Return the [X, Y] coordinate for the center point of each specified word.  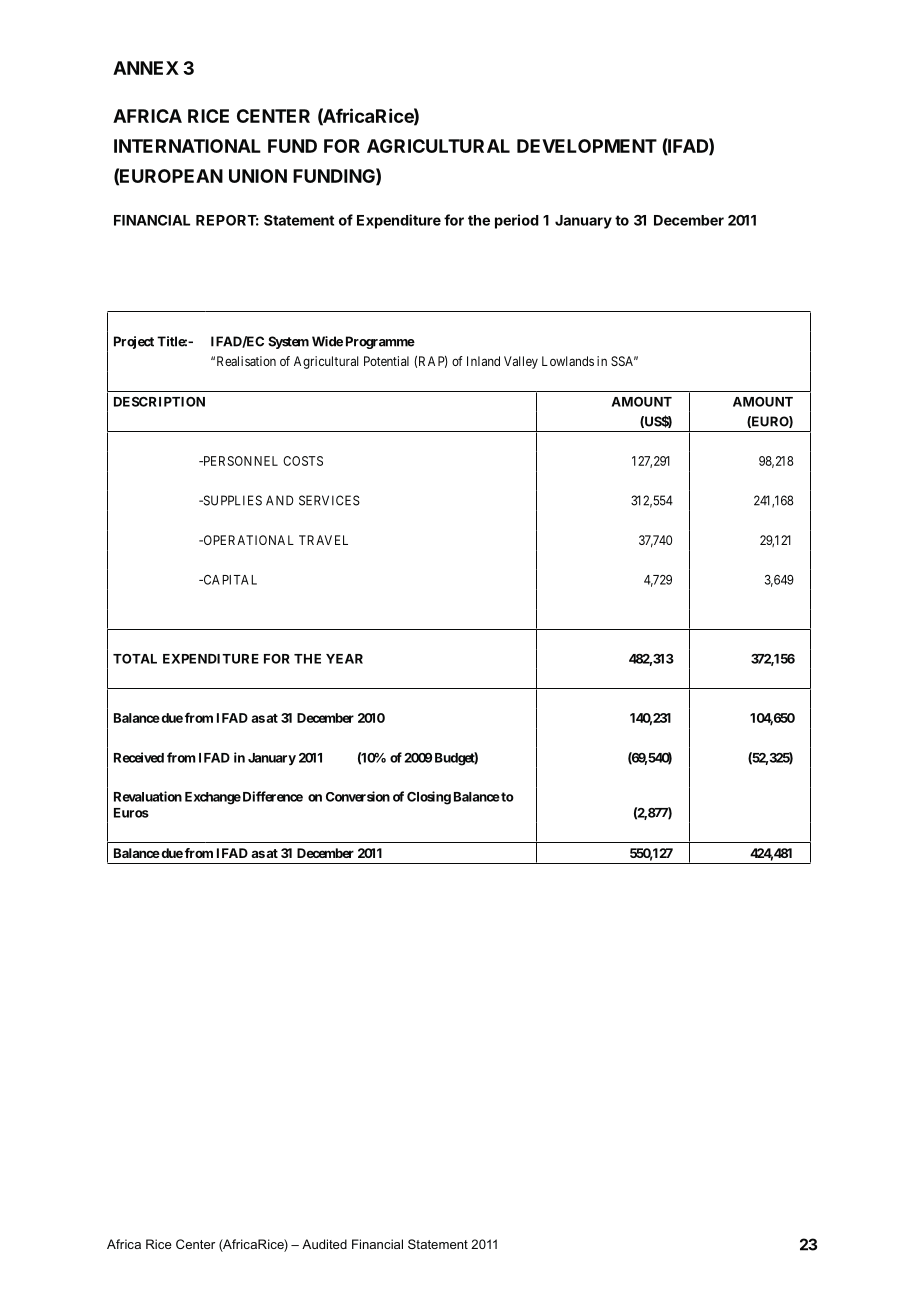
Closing [429, 798]
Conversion [358, 796]
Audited [324, 1244]
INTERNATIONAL [187, 146]
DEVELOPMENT [587, 146]
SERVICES [329, 500]
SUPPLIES [231, 500]
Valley [521, 362]
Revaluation [148, 796]
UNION [258, 176]
